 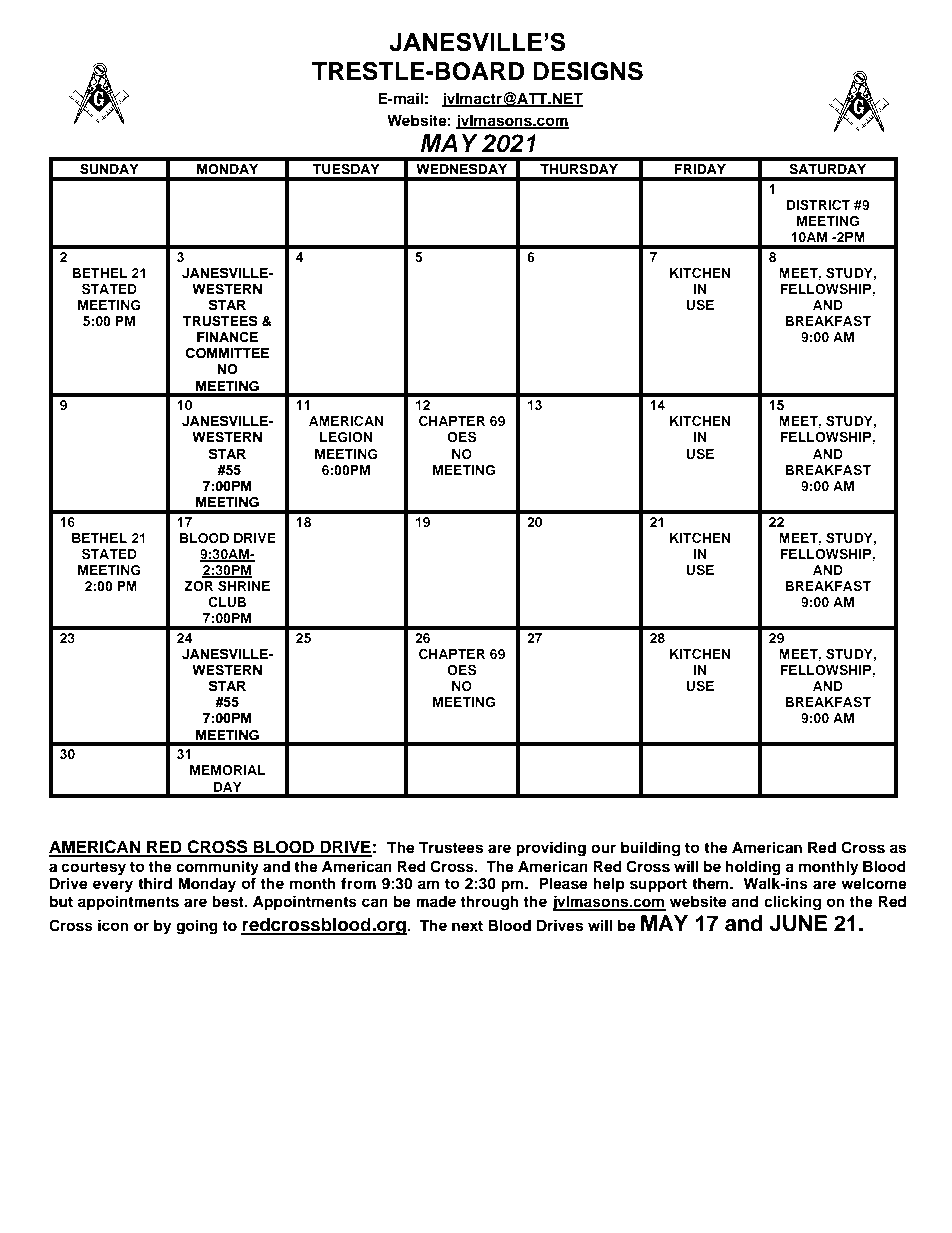 I want to click on FINANCE, so click(x=227, y=337).
